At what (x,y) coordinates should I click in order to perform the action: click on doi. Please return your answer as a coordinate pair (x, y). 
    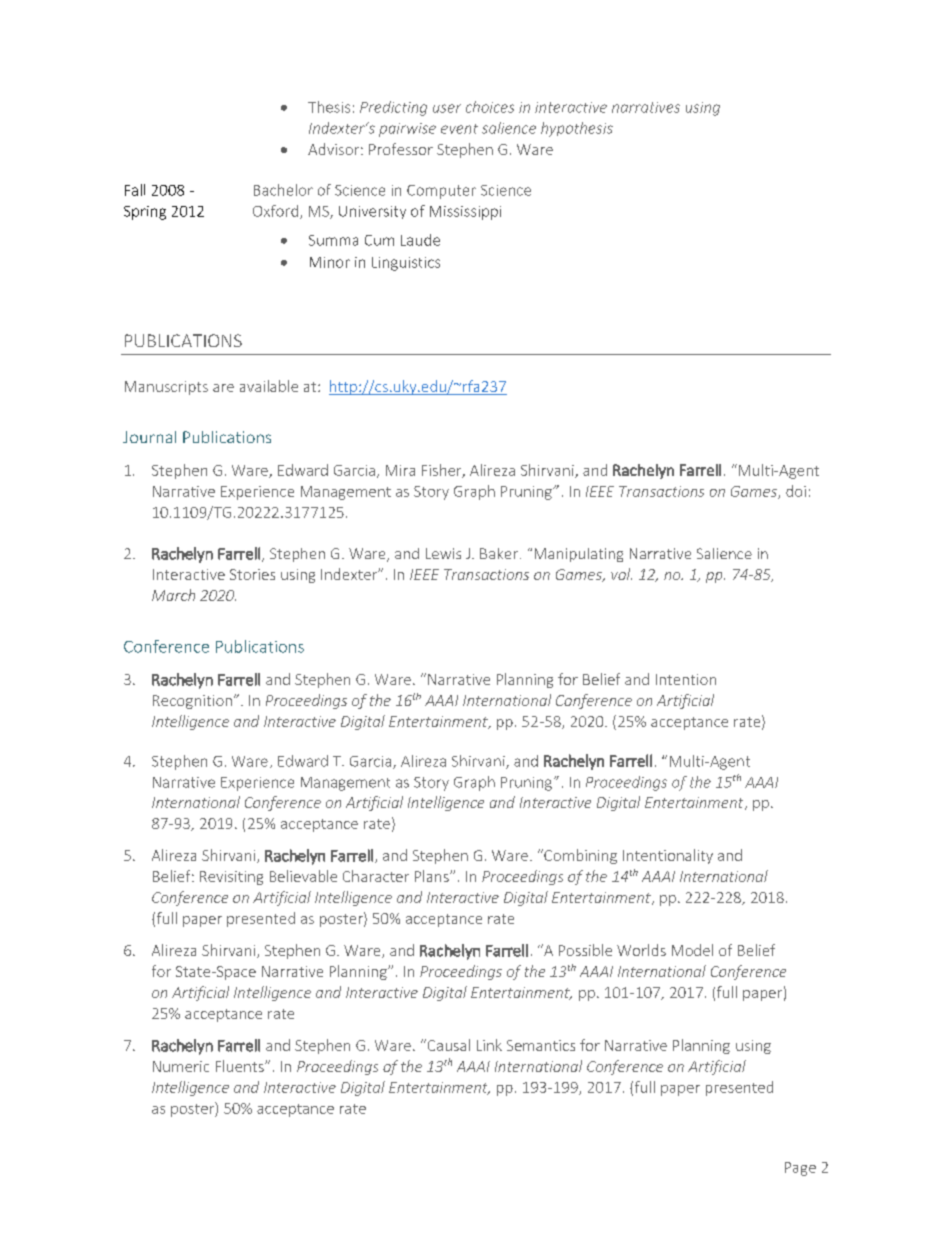
    Looking at the image, I should click on (796, 491).
